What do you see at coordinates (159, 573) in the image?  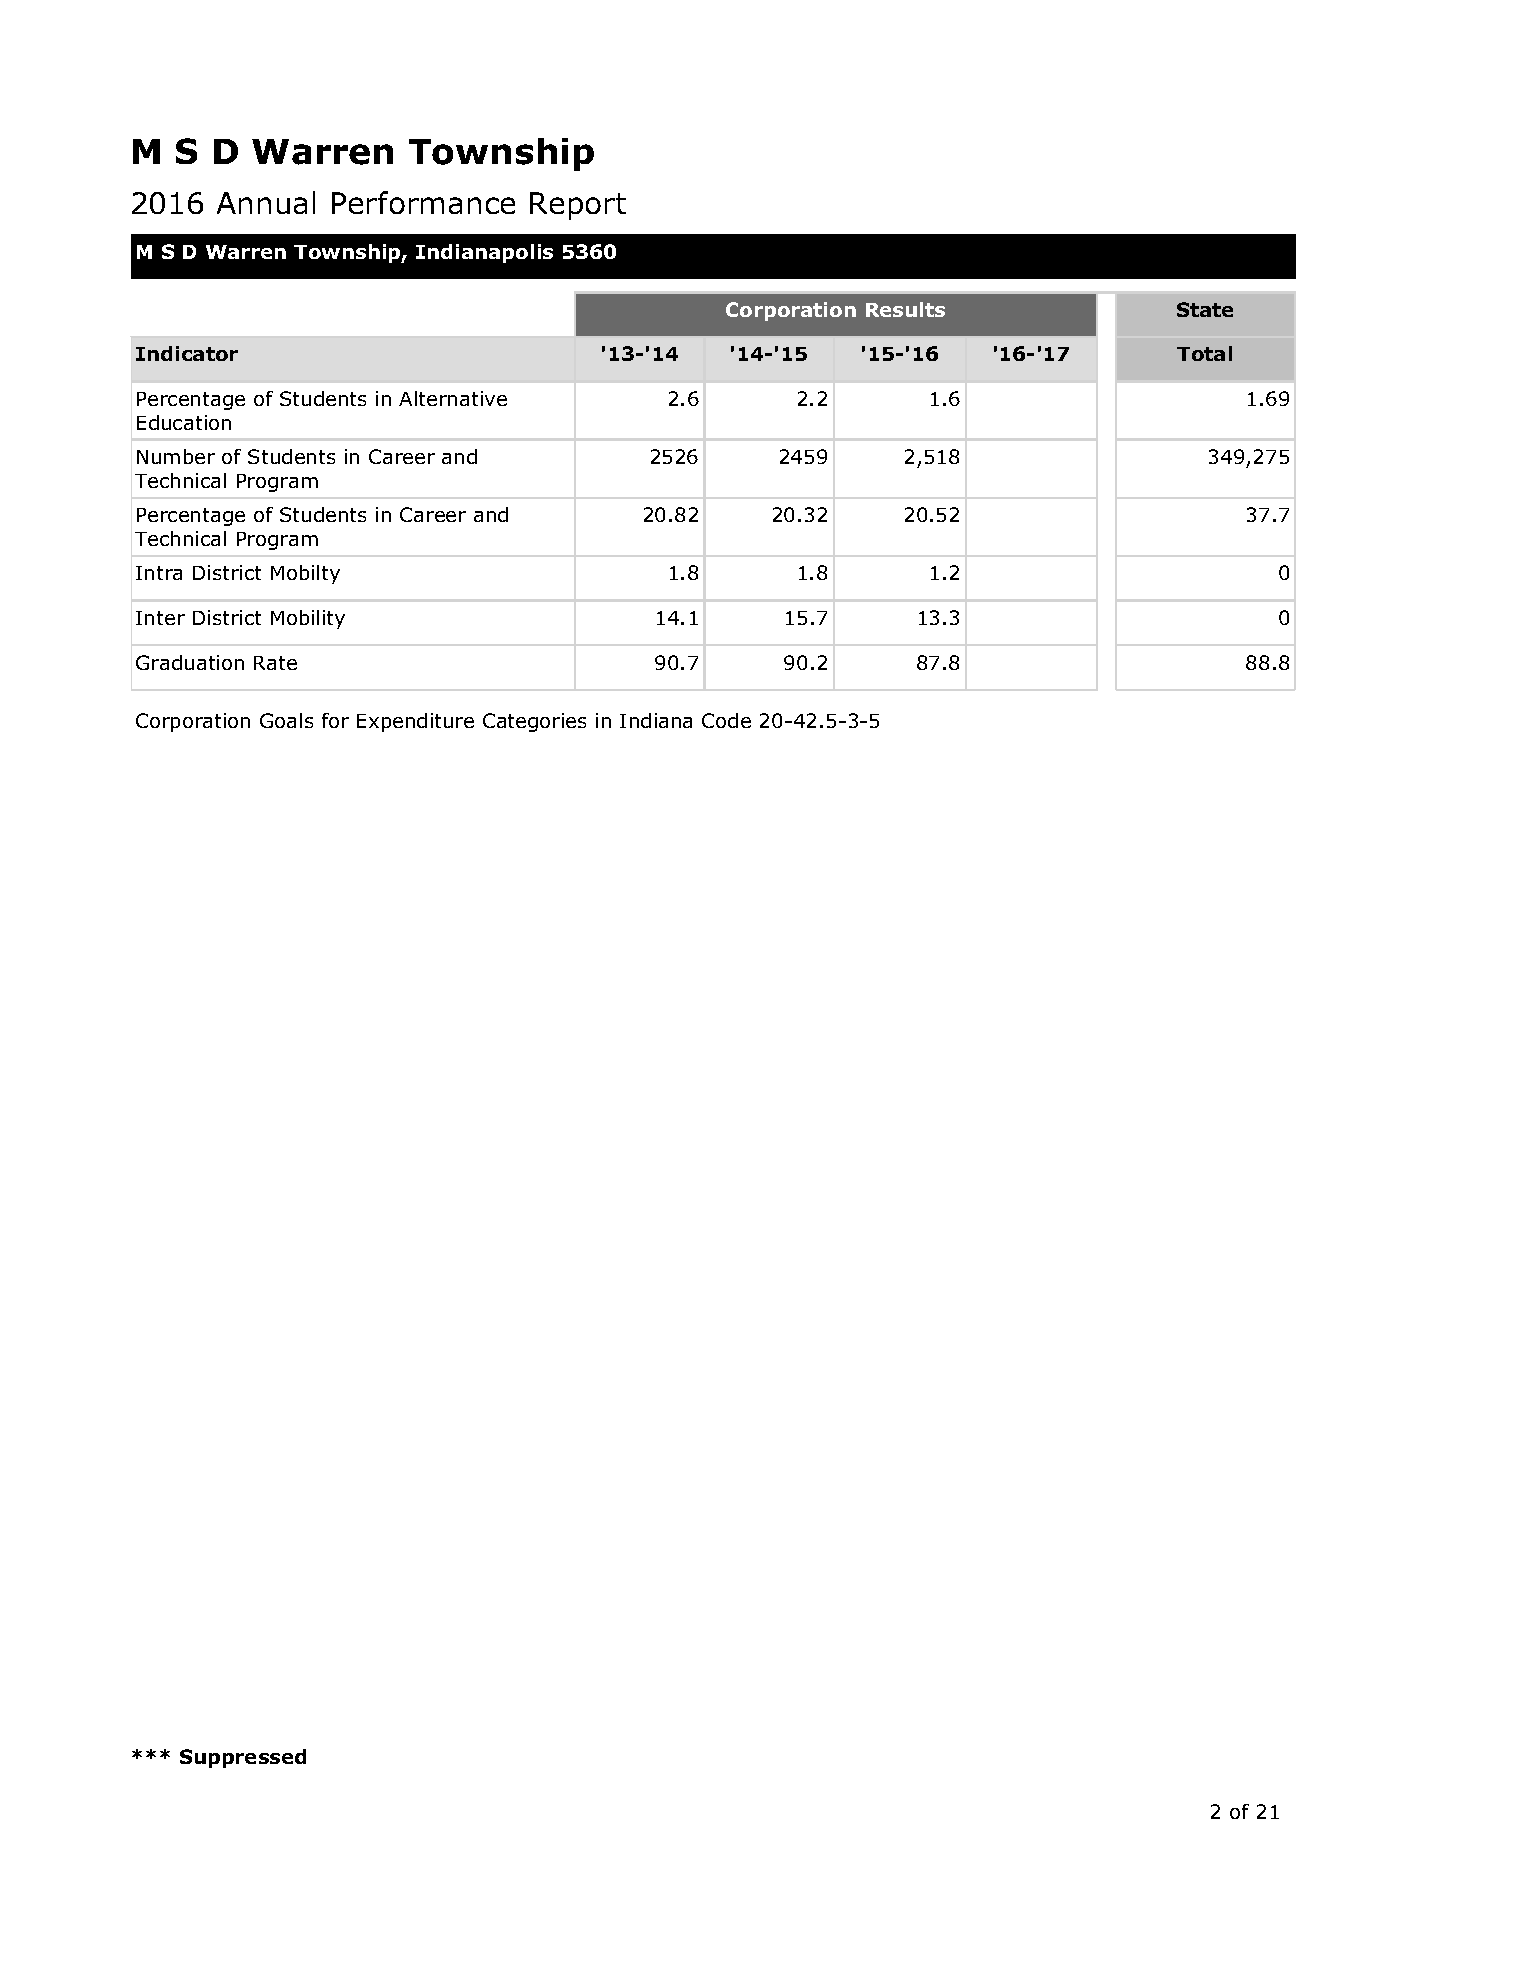 I see `Intra` at bounding box center [159, 573].
